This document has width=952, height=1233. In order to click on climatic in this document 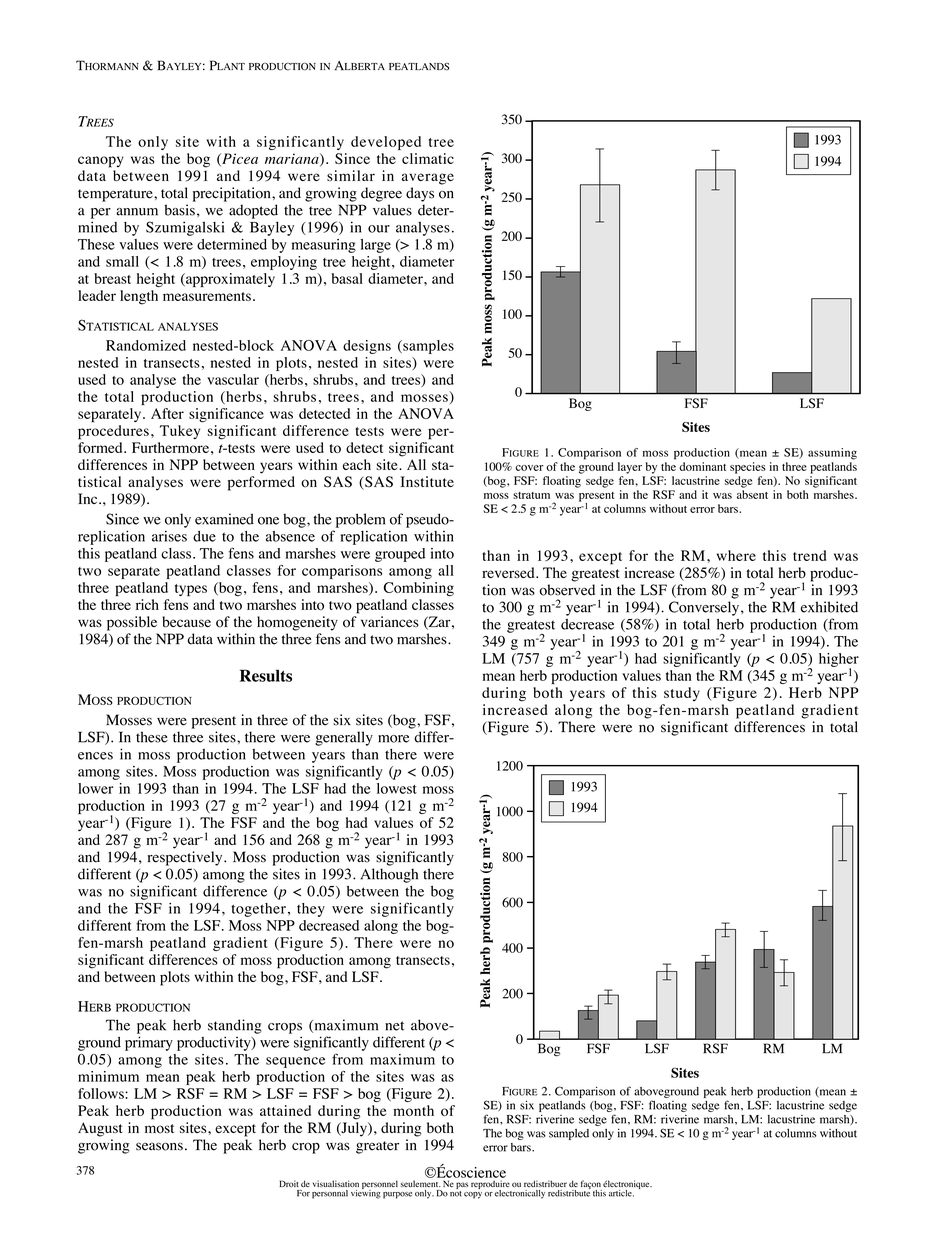, I will do `click(428, 158)`.
